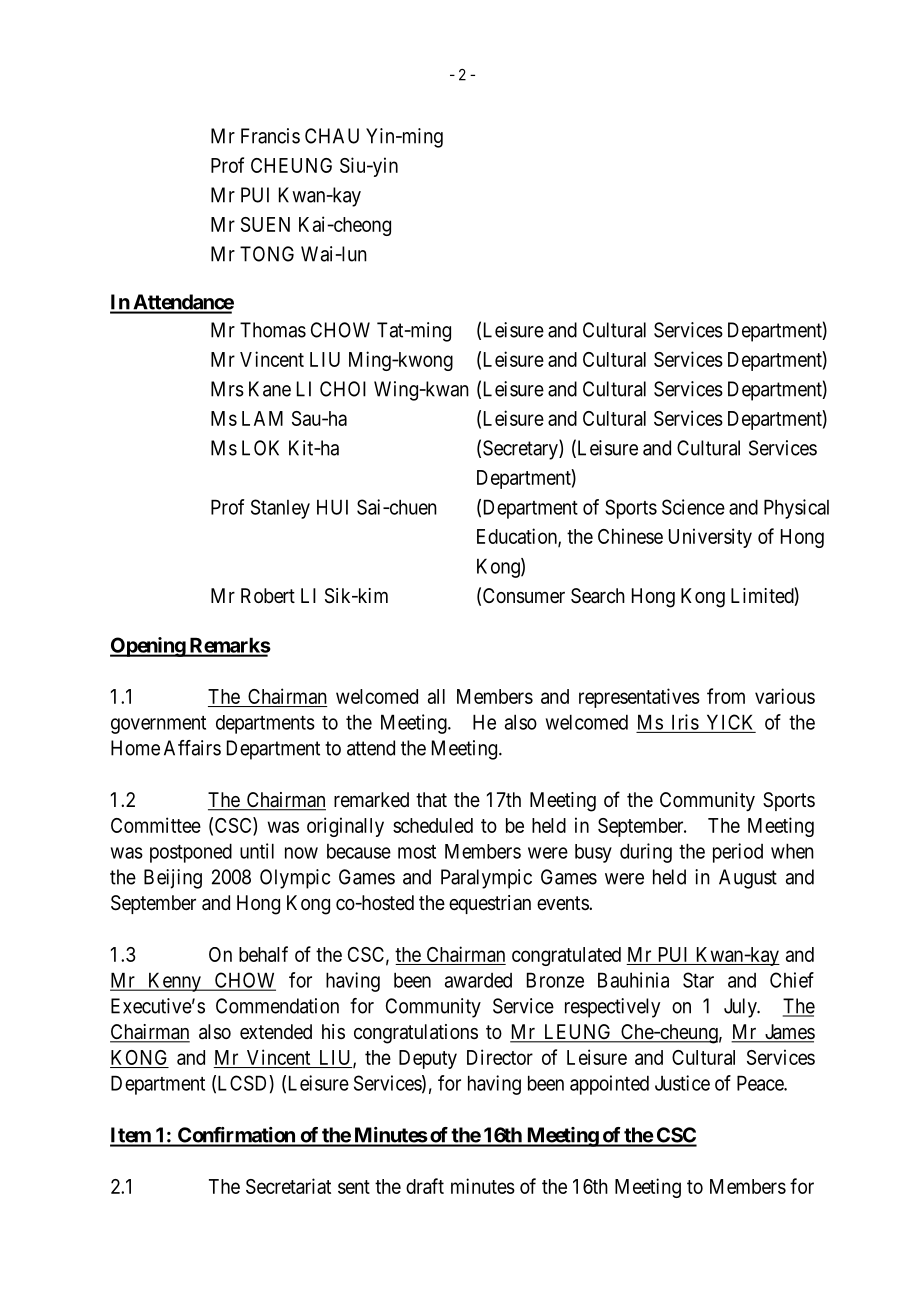 The image size is (924, 1308). What do you see at coordinates (270, 136) in the screenshot?
I see `Francis` at bounding box center [270, 136].
